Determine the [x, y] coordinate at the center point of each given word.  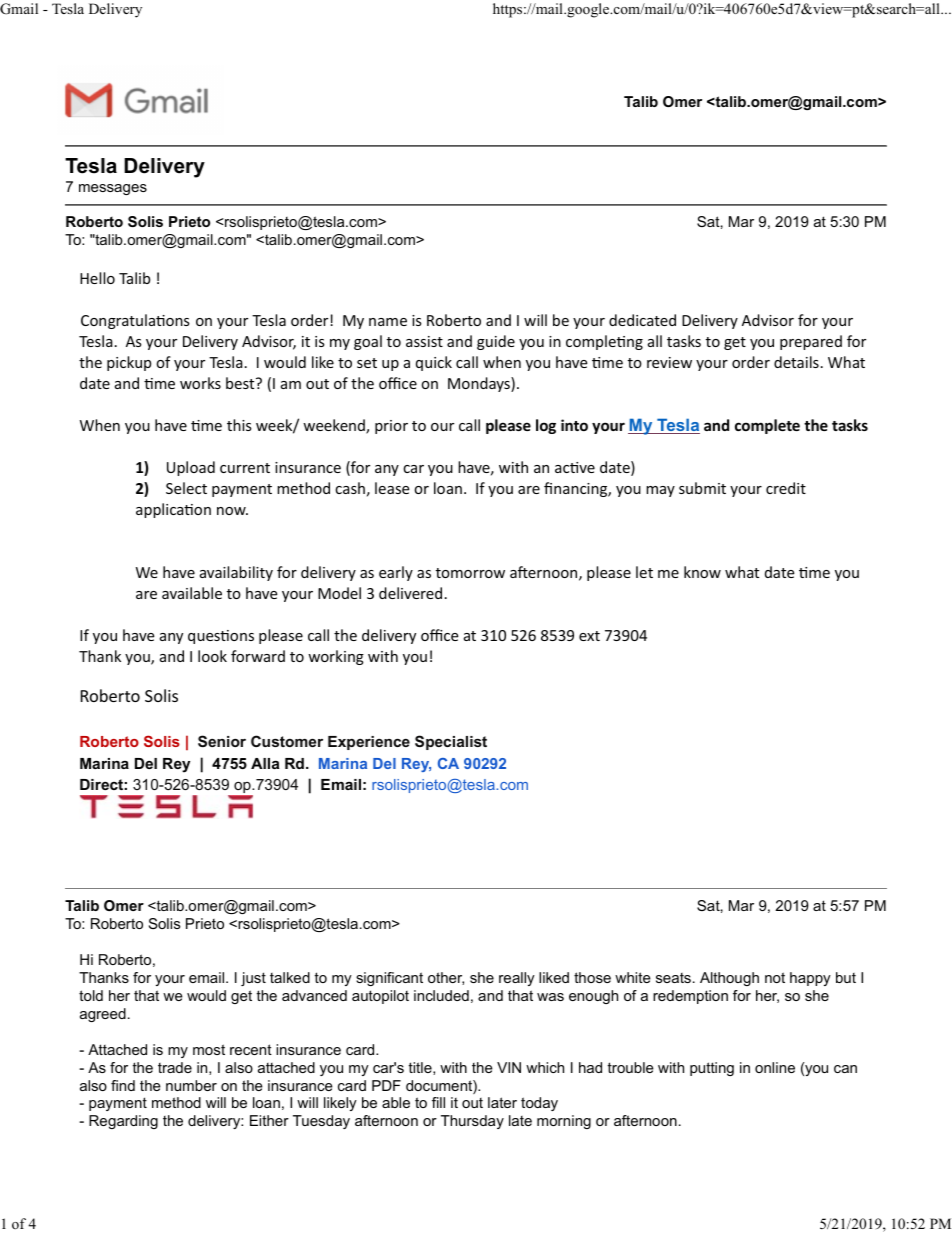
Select [186, 488]
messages [113, 189]
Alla [265, 763]
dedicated [642, 320]
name [388, 322]
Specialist [451, 742]
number [191, 1085]
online [775, 1067]
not [775, 977]
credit [786, 488]
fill [438, 1102]
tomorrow [470, 573]
